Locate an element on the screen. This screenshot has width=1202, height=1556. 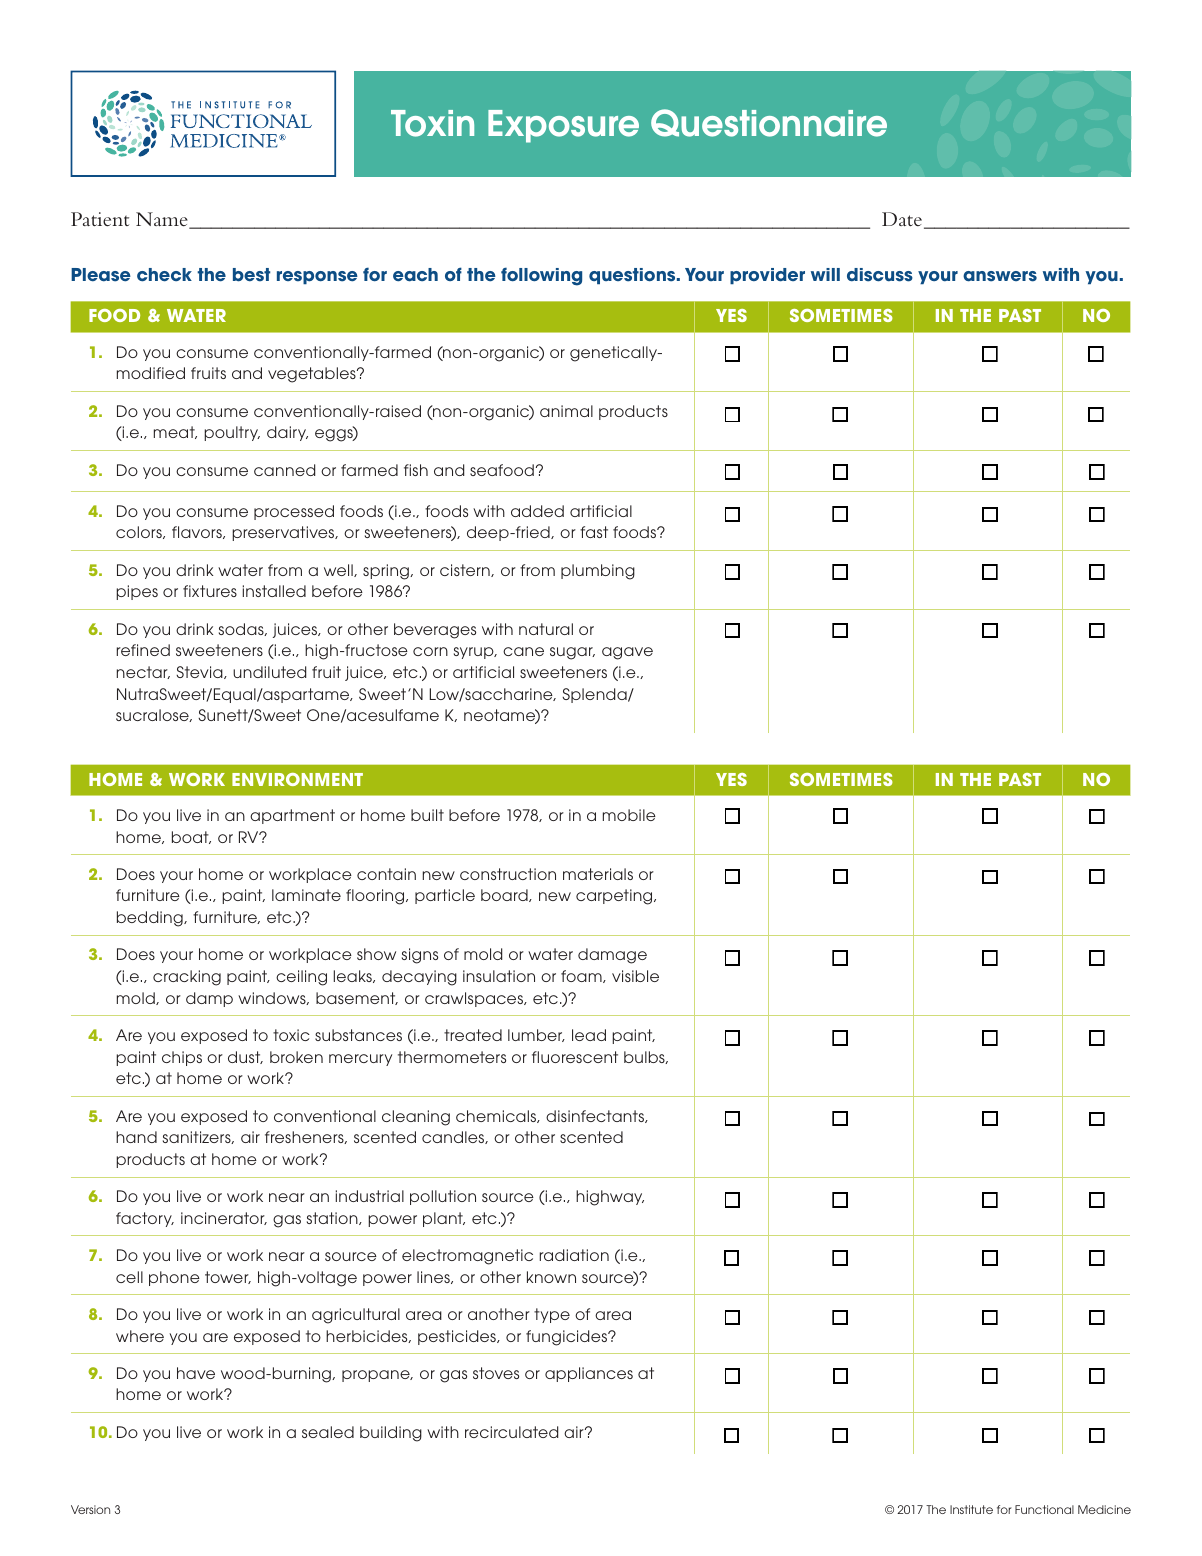
mobile is located at coordinates (629, 815).
